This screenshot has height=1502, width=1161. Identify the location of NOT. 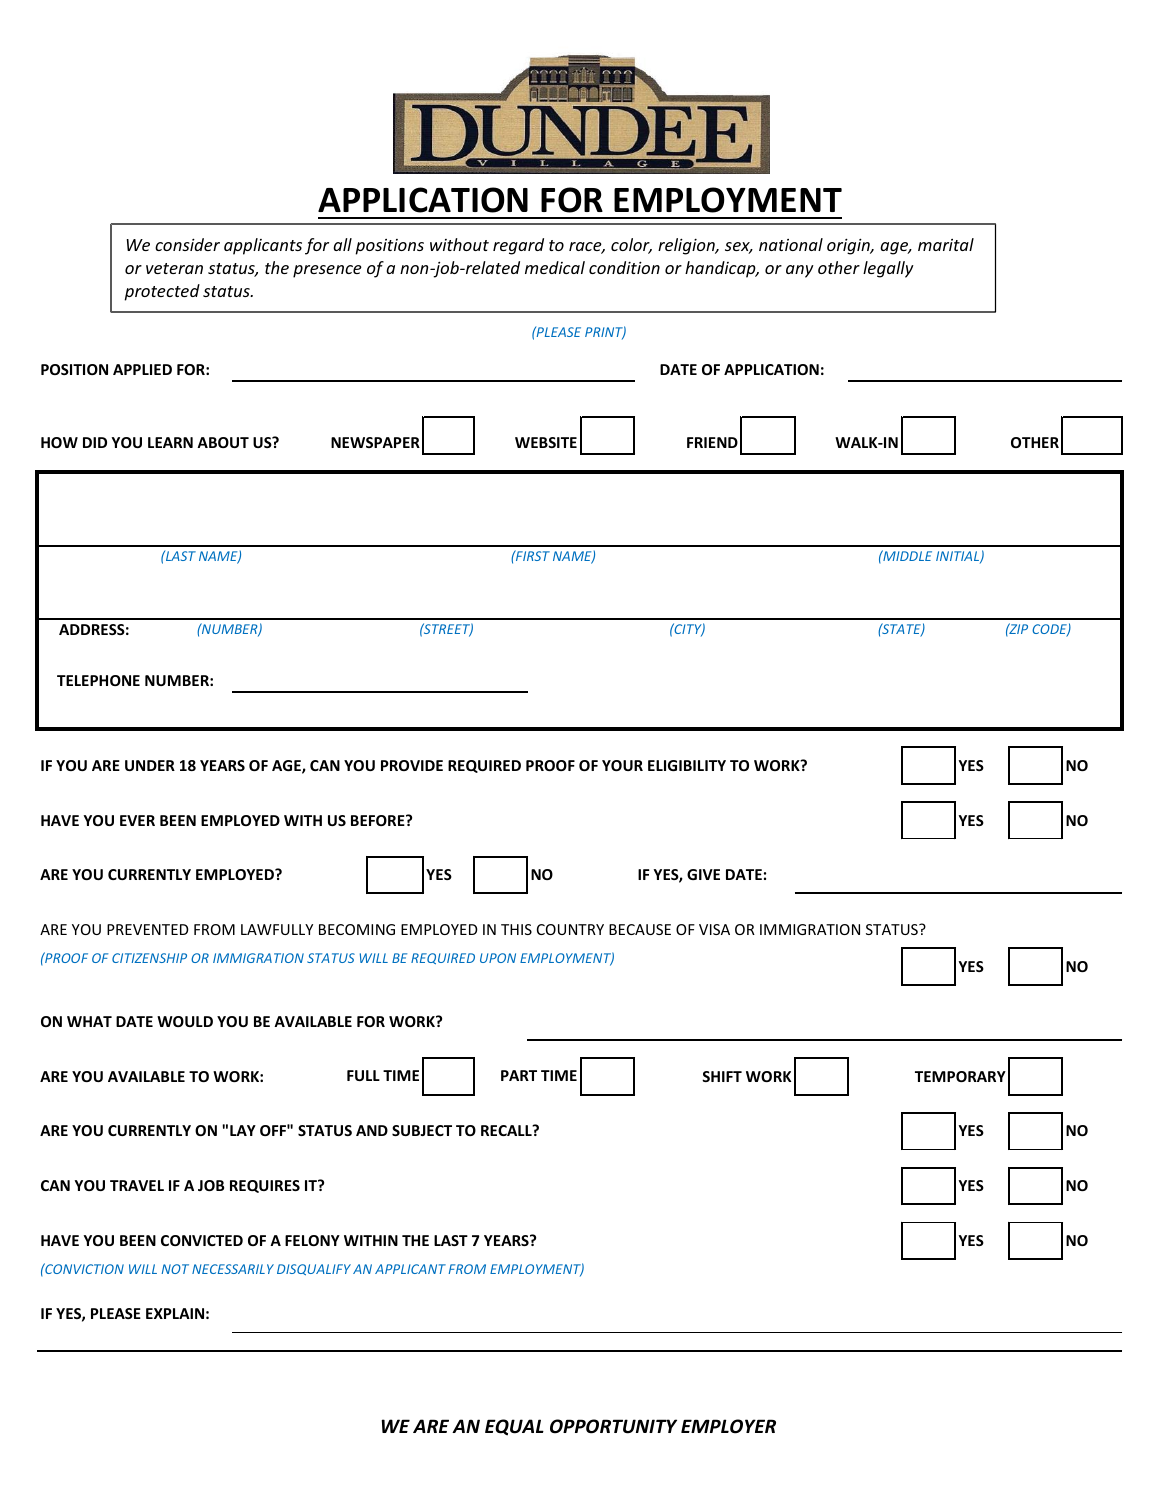
(175, 1269).
